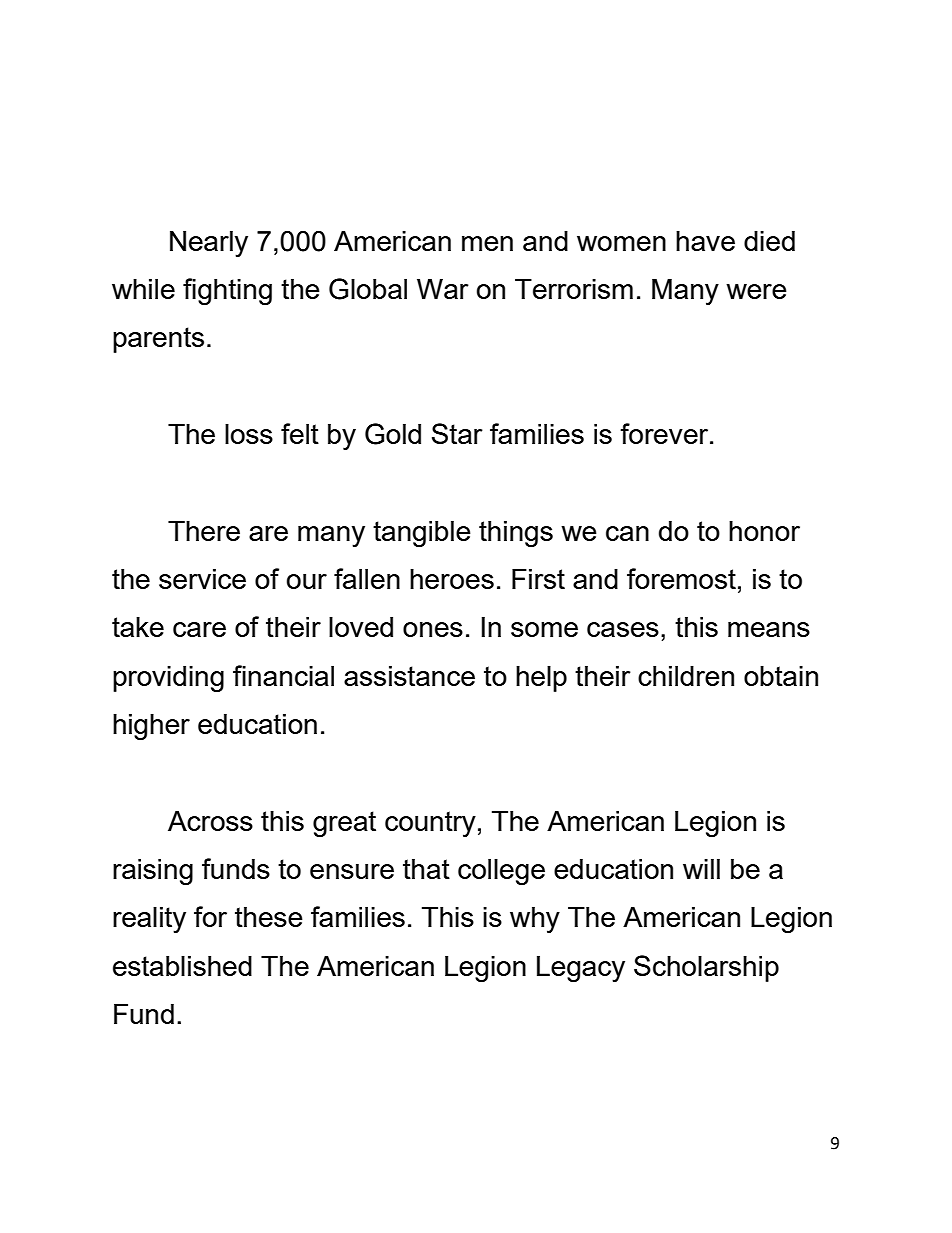  Describe the element at coordinates (535, 920) in the screenshot. I see `why` at that location.
